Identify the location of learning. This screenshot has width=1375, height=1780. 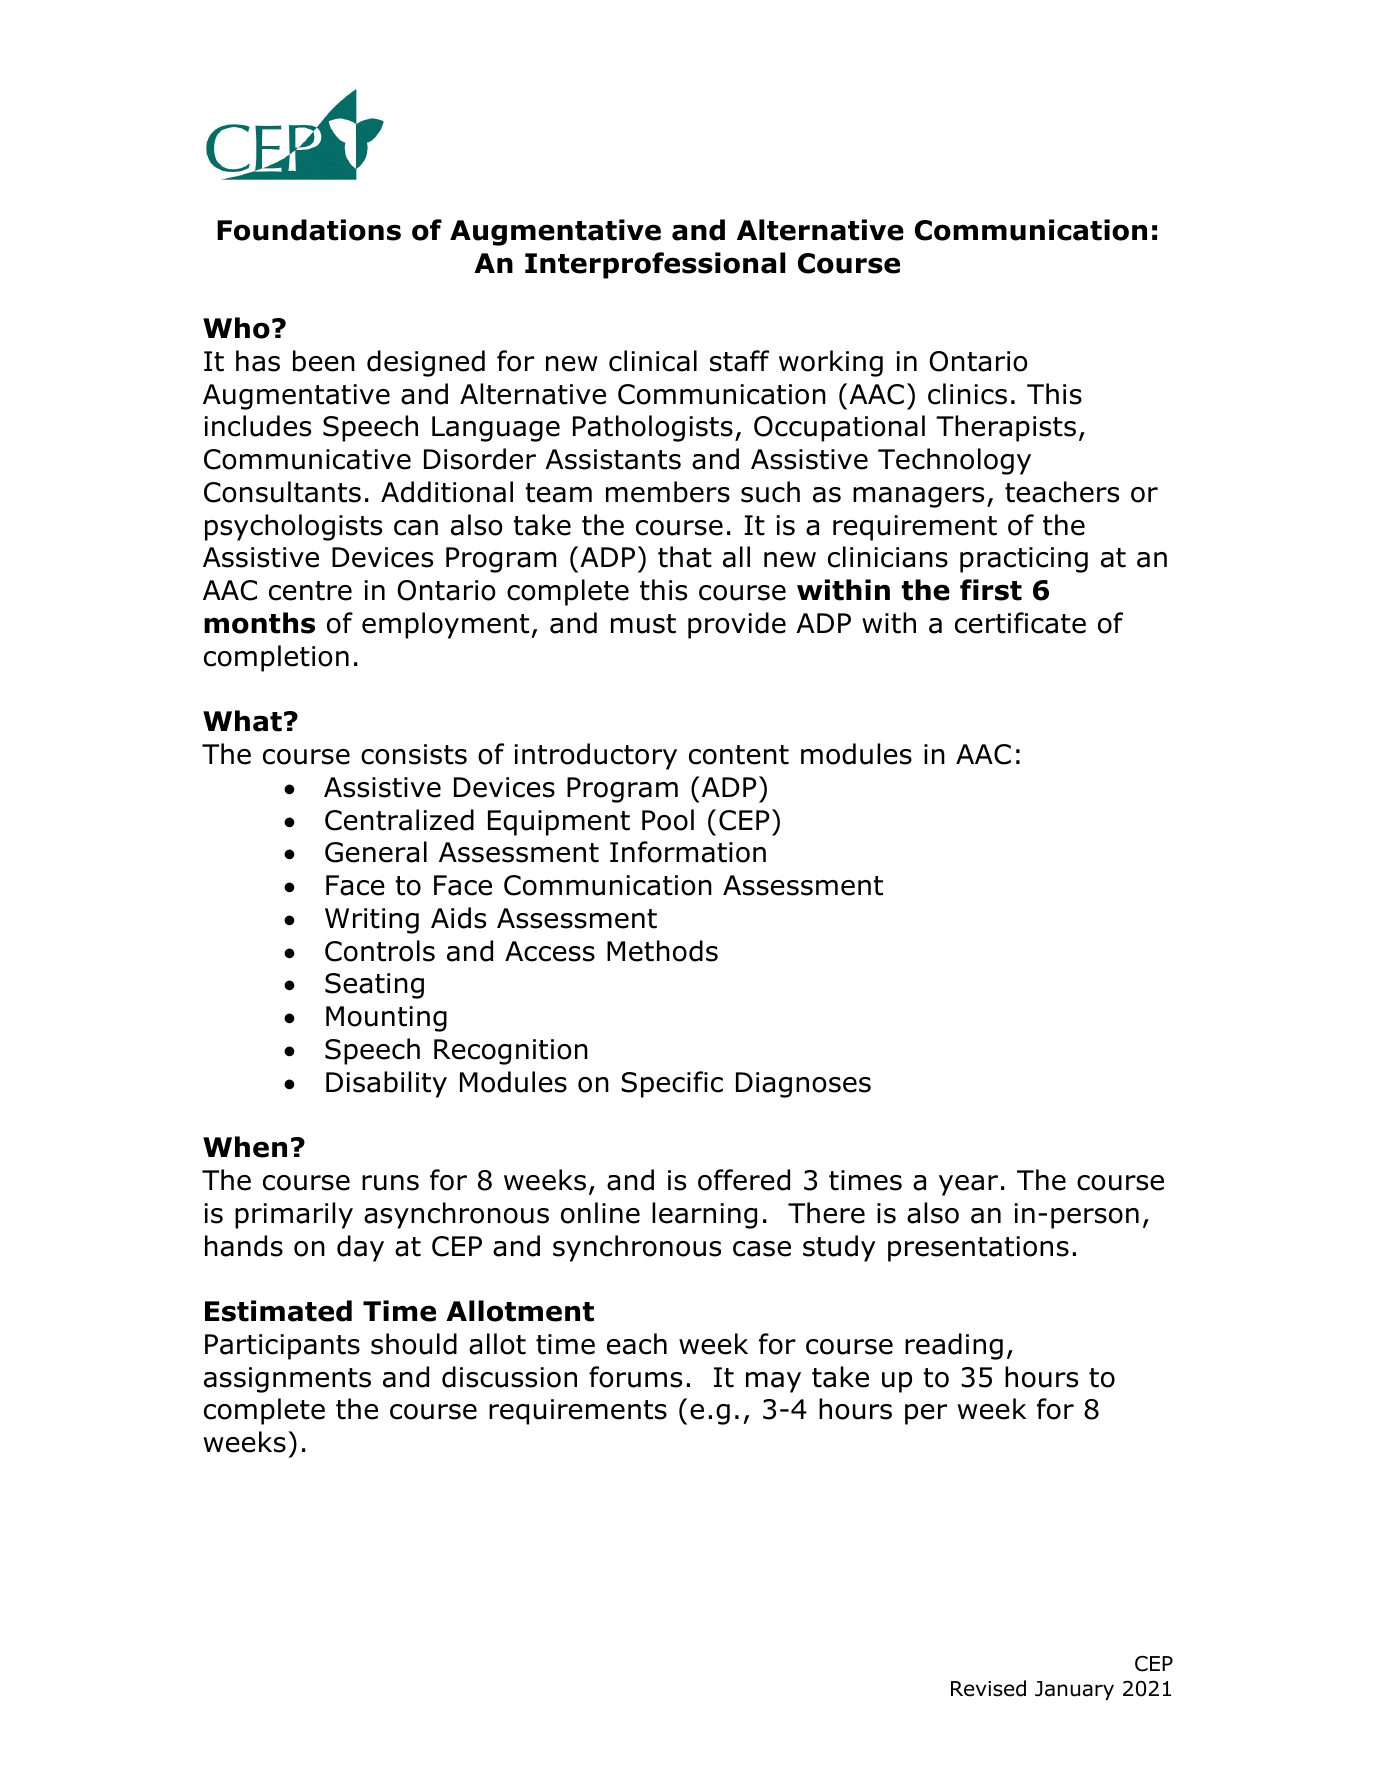
(704, 1215).
